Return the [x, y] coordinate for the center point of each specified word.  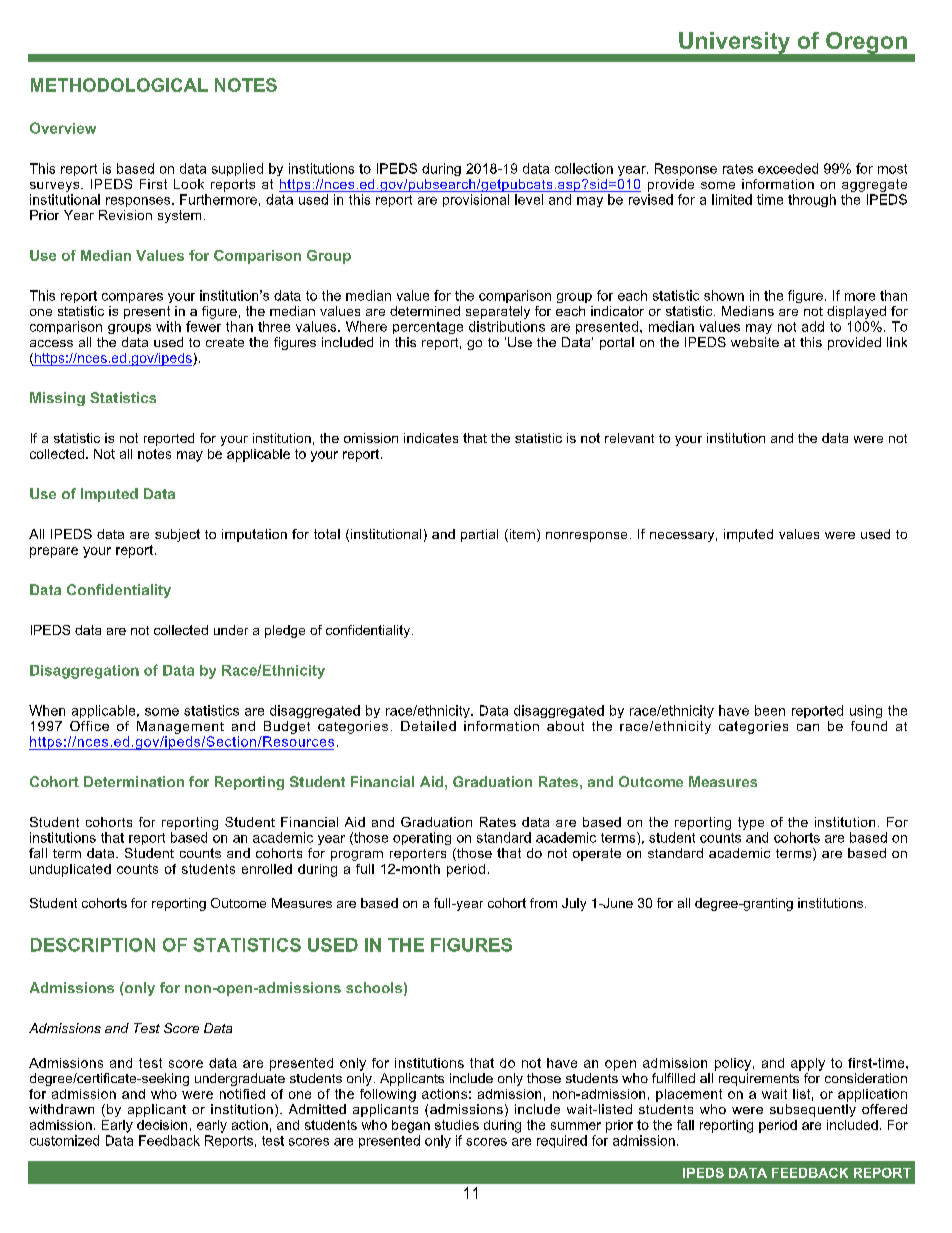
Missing [57, 399]
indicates [431, 438]
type [751, 823]
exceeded [788, 168]
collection [584, 168]
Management [180, 727]
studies [457, 1125]
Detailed [428, 726]
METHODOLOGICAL [119, 85]
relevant [629, 438]
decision [162, 1125]
